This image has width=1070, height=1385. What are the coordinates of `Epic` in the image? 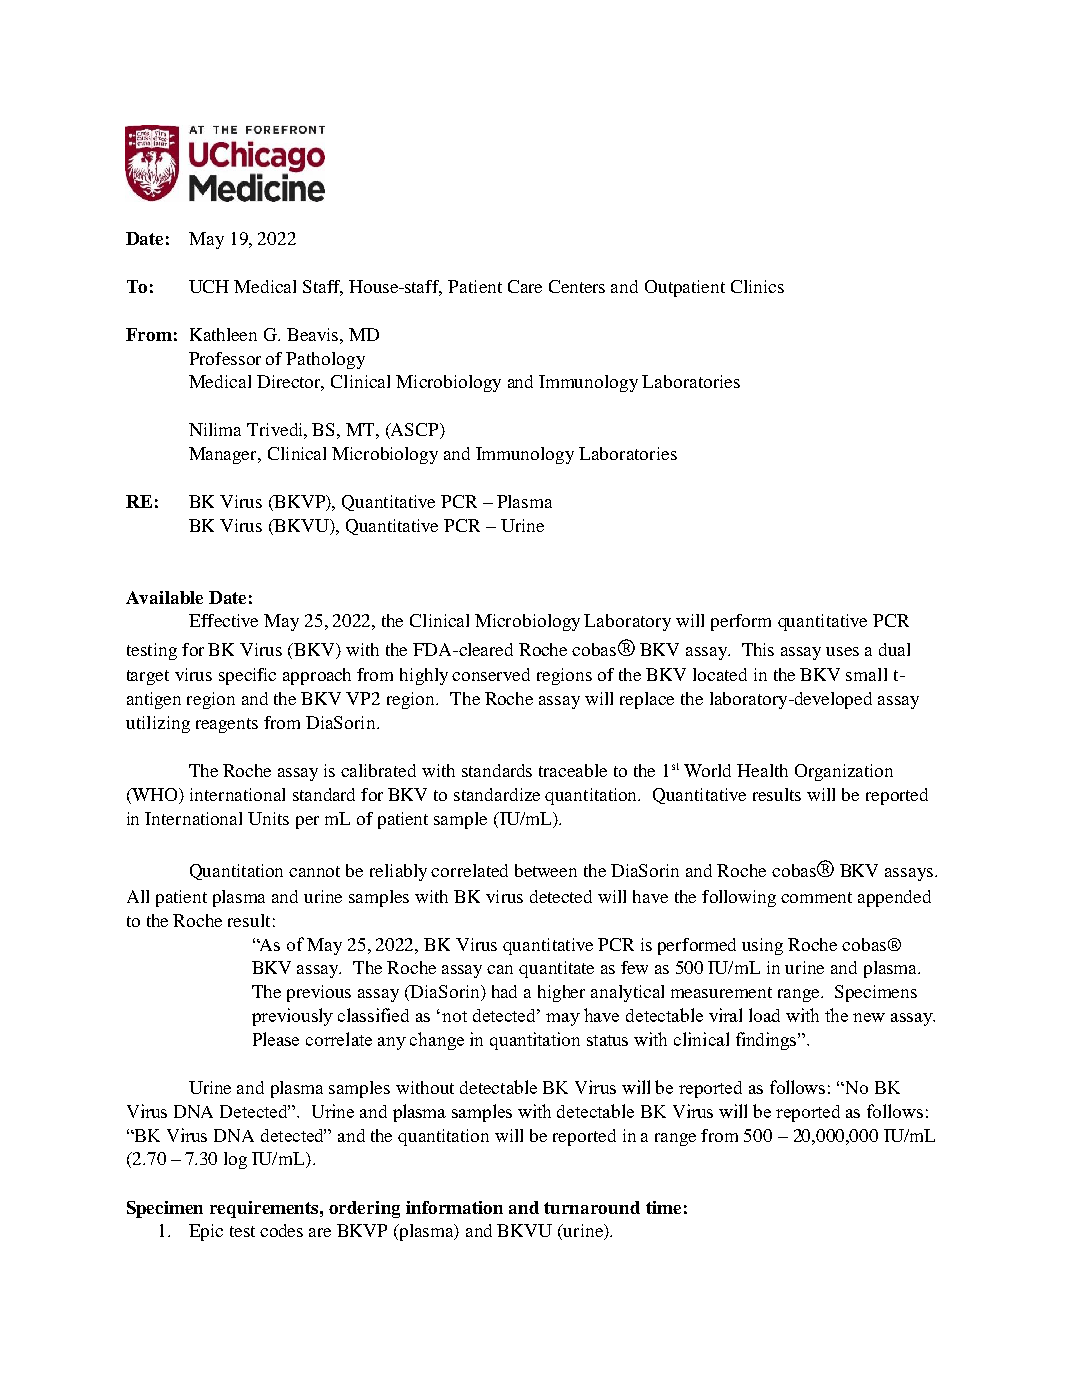 It's located at (206, 1232).
